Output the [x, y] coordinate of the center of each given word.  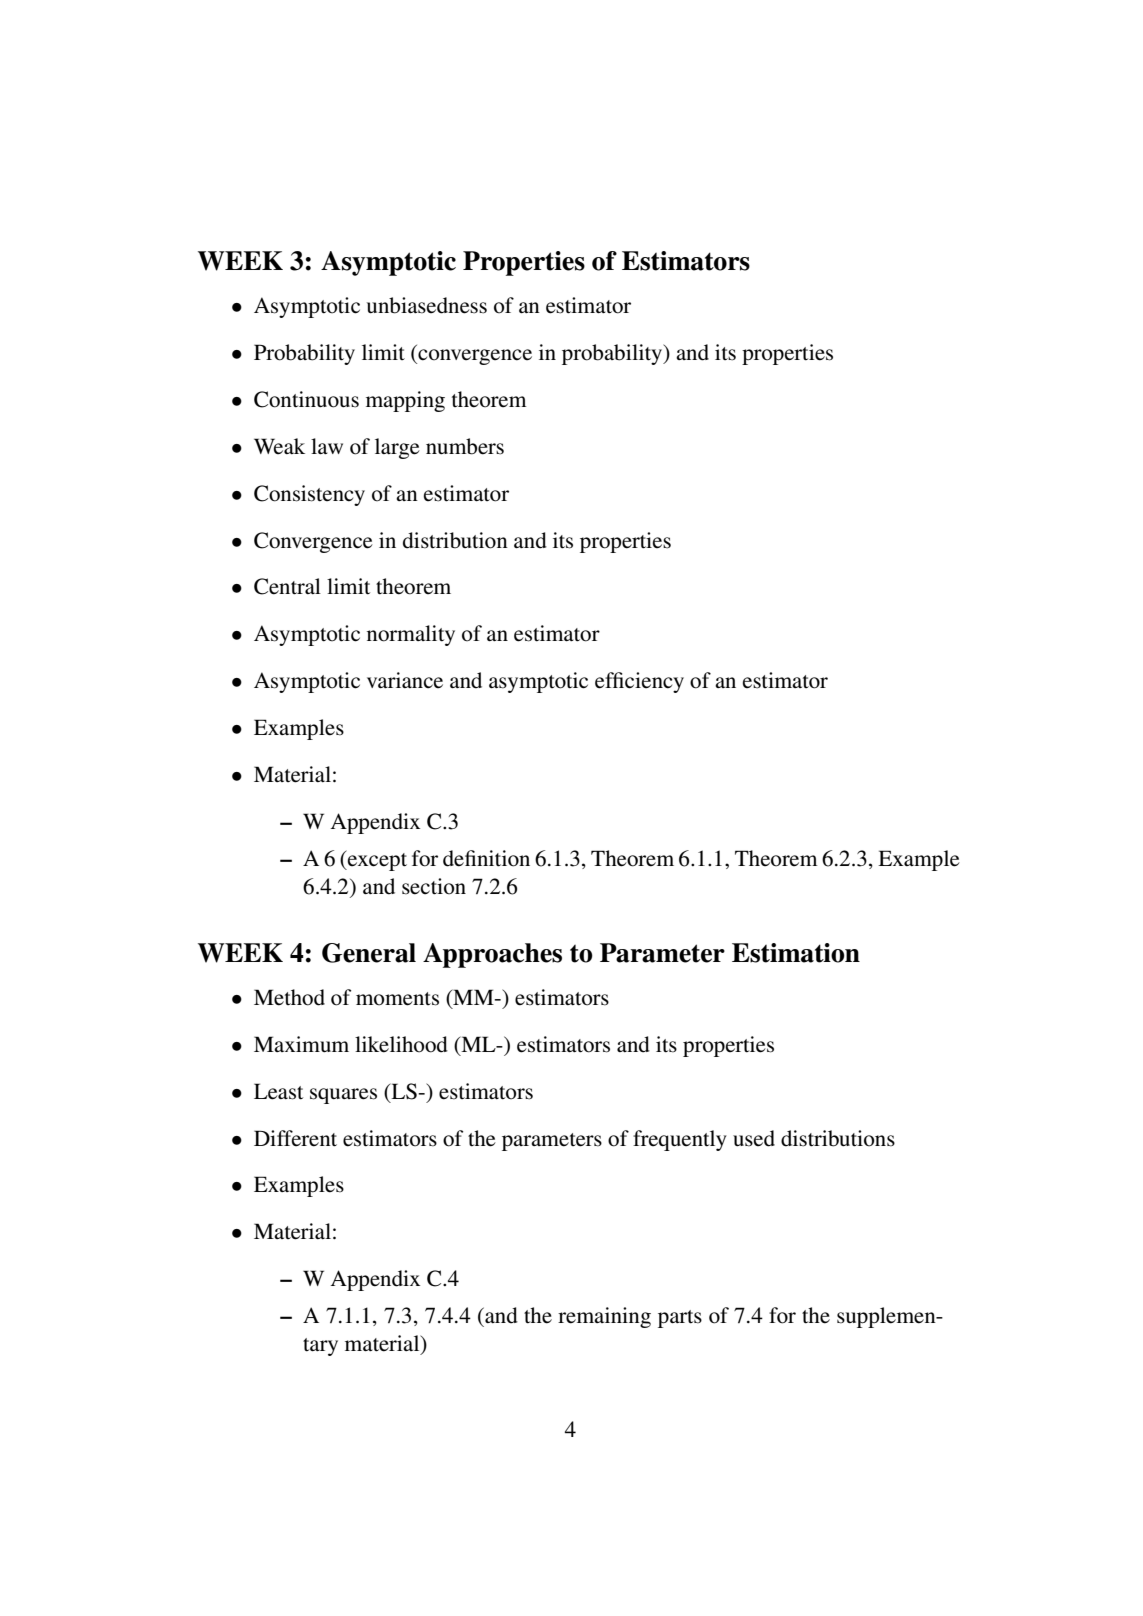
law [327, 446]
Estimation [796, 953]
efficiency [639, 682]
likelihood [401, 1044]
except [376, 860]
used [754, 1138]
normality [411, 635]
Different [295, 1138]
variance [405, 680]
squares [343, 1096]
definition [486, 858]
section [434, 886]
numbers [465, 446]
